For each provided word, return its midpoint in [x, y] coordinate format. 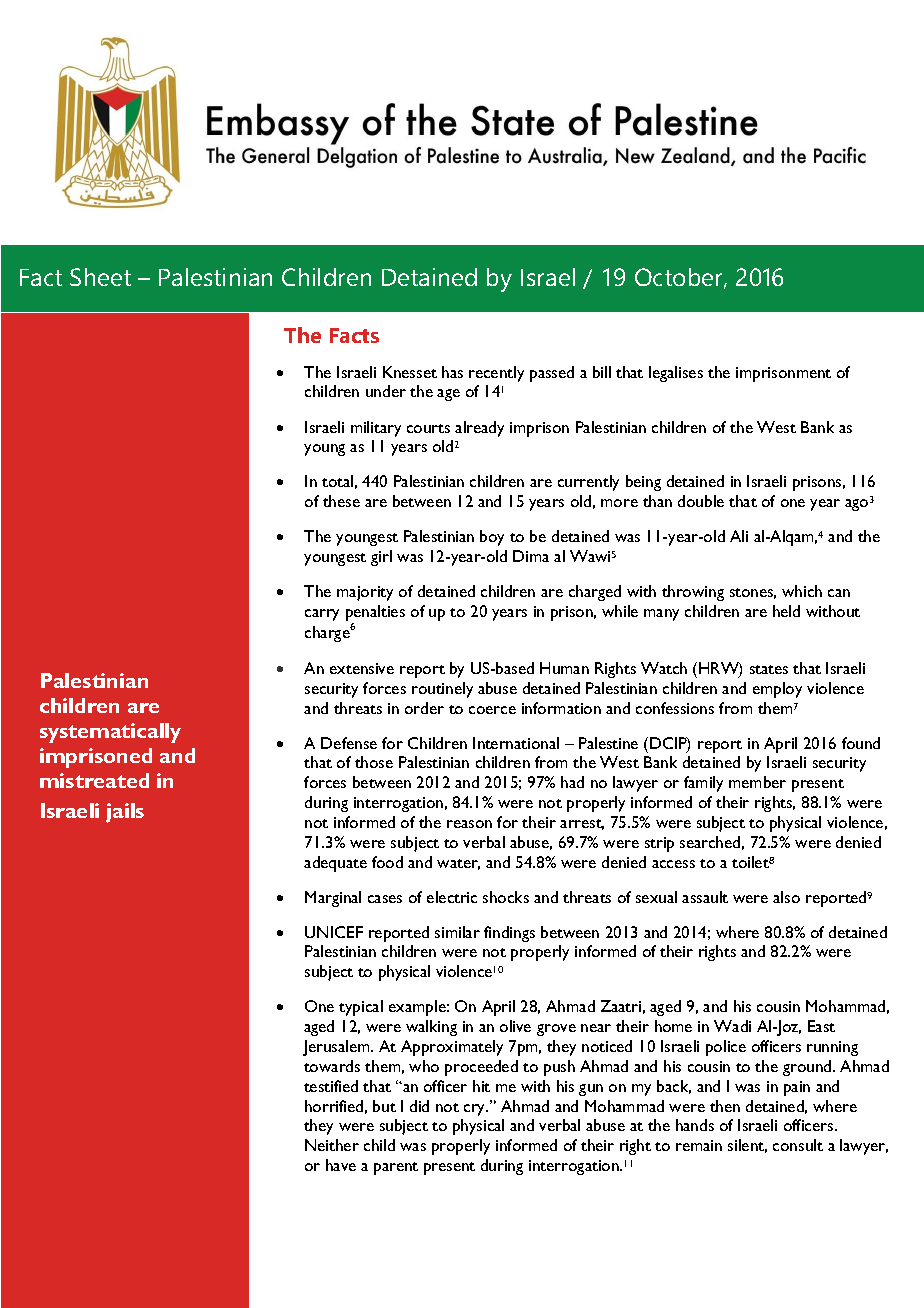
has [452, 372]
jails [125, 813]
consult [798, 1145]
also [786, 897]
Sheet [100, 277]
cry [476, 1110]
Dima [531, 556]
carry [322, 615]
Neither [332, 1145]
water [458, 864]
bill [602, 372]
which [802, 591]
